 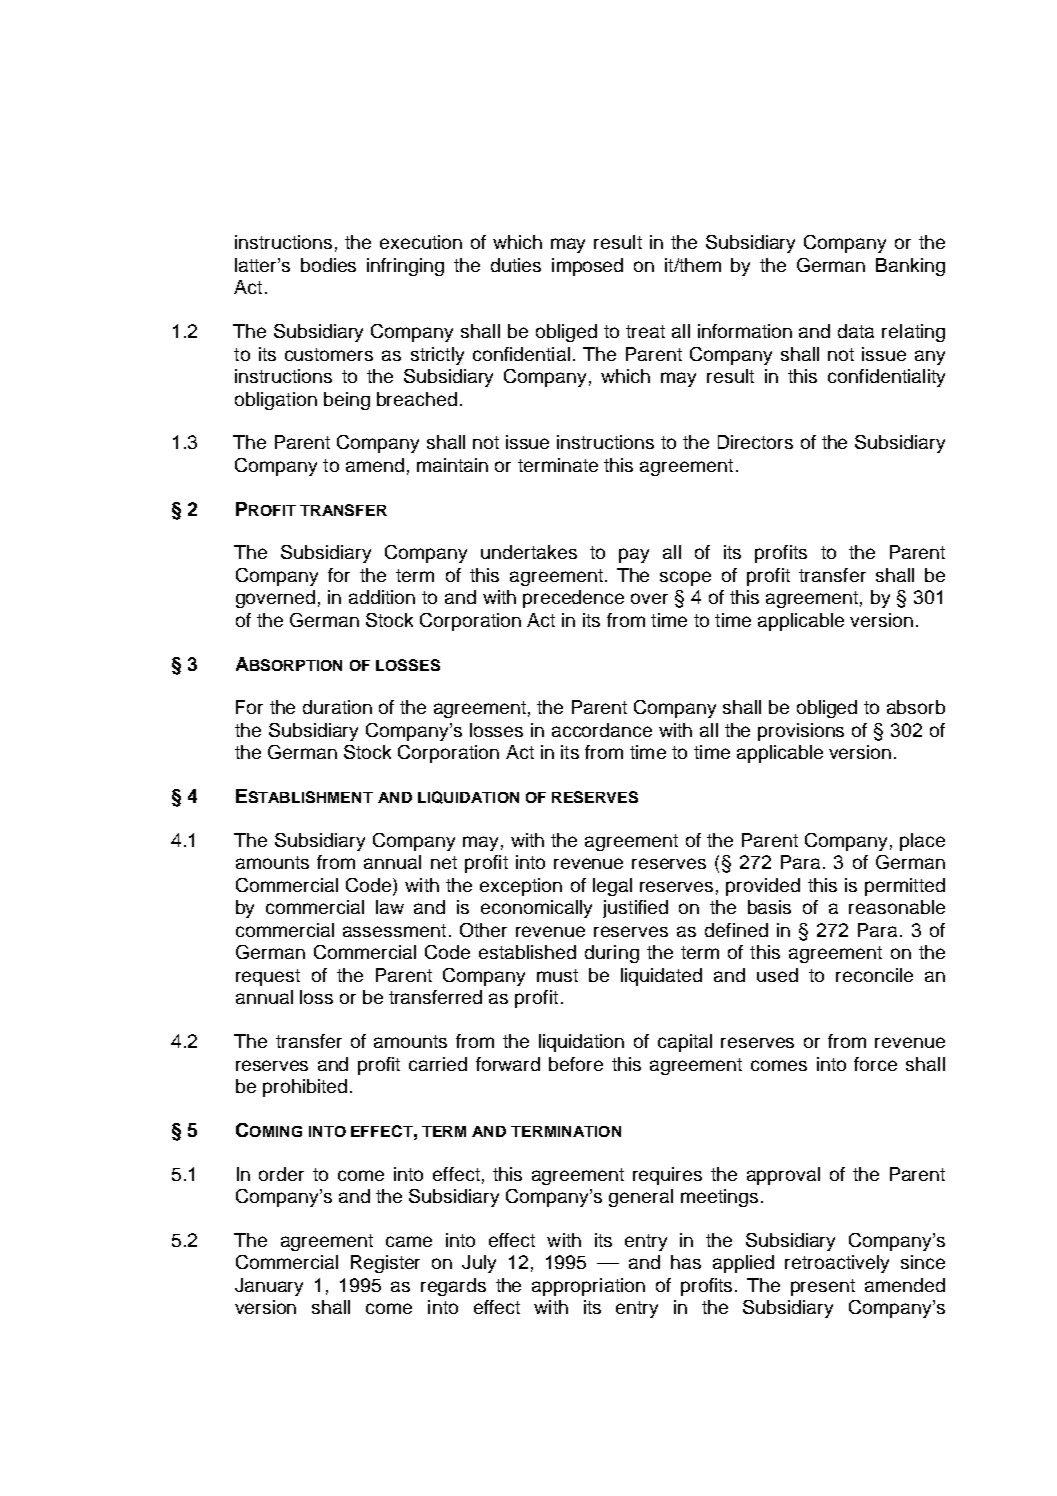 I want to click on bodies, so click(x=328, y=265).
